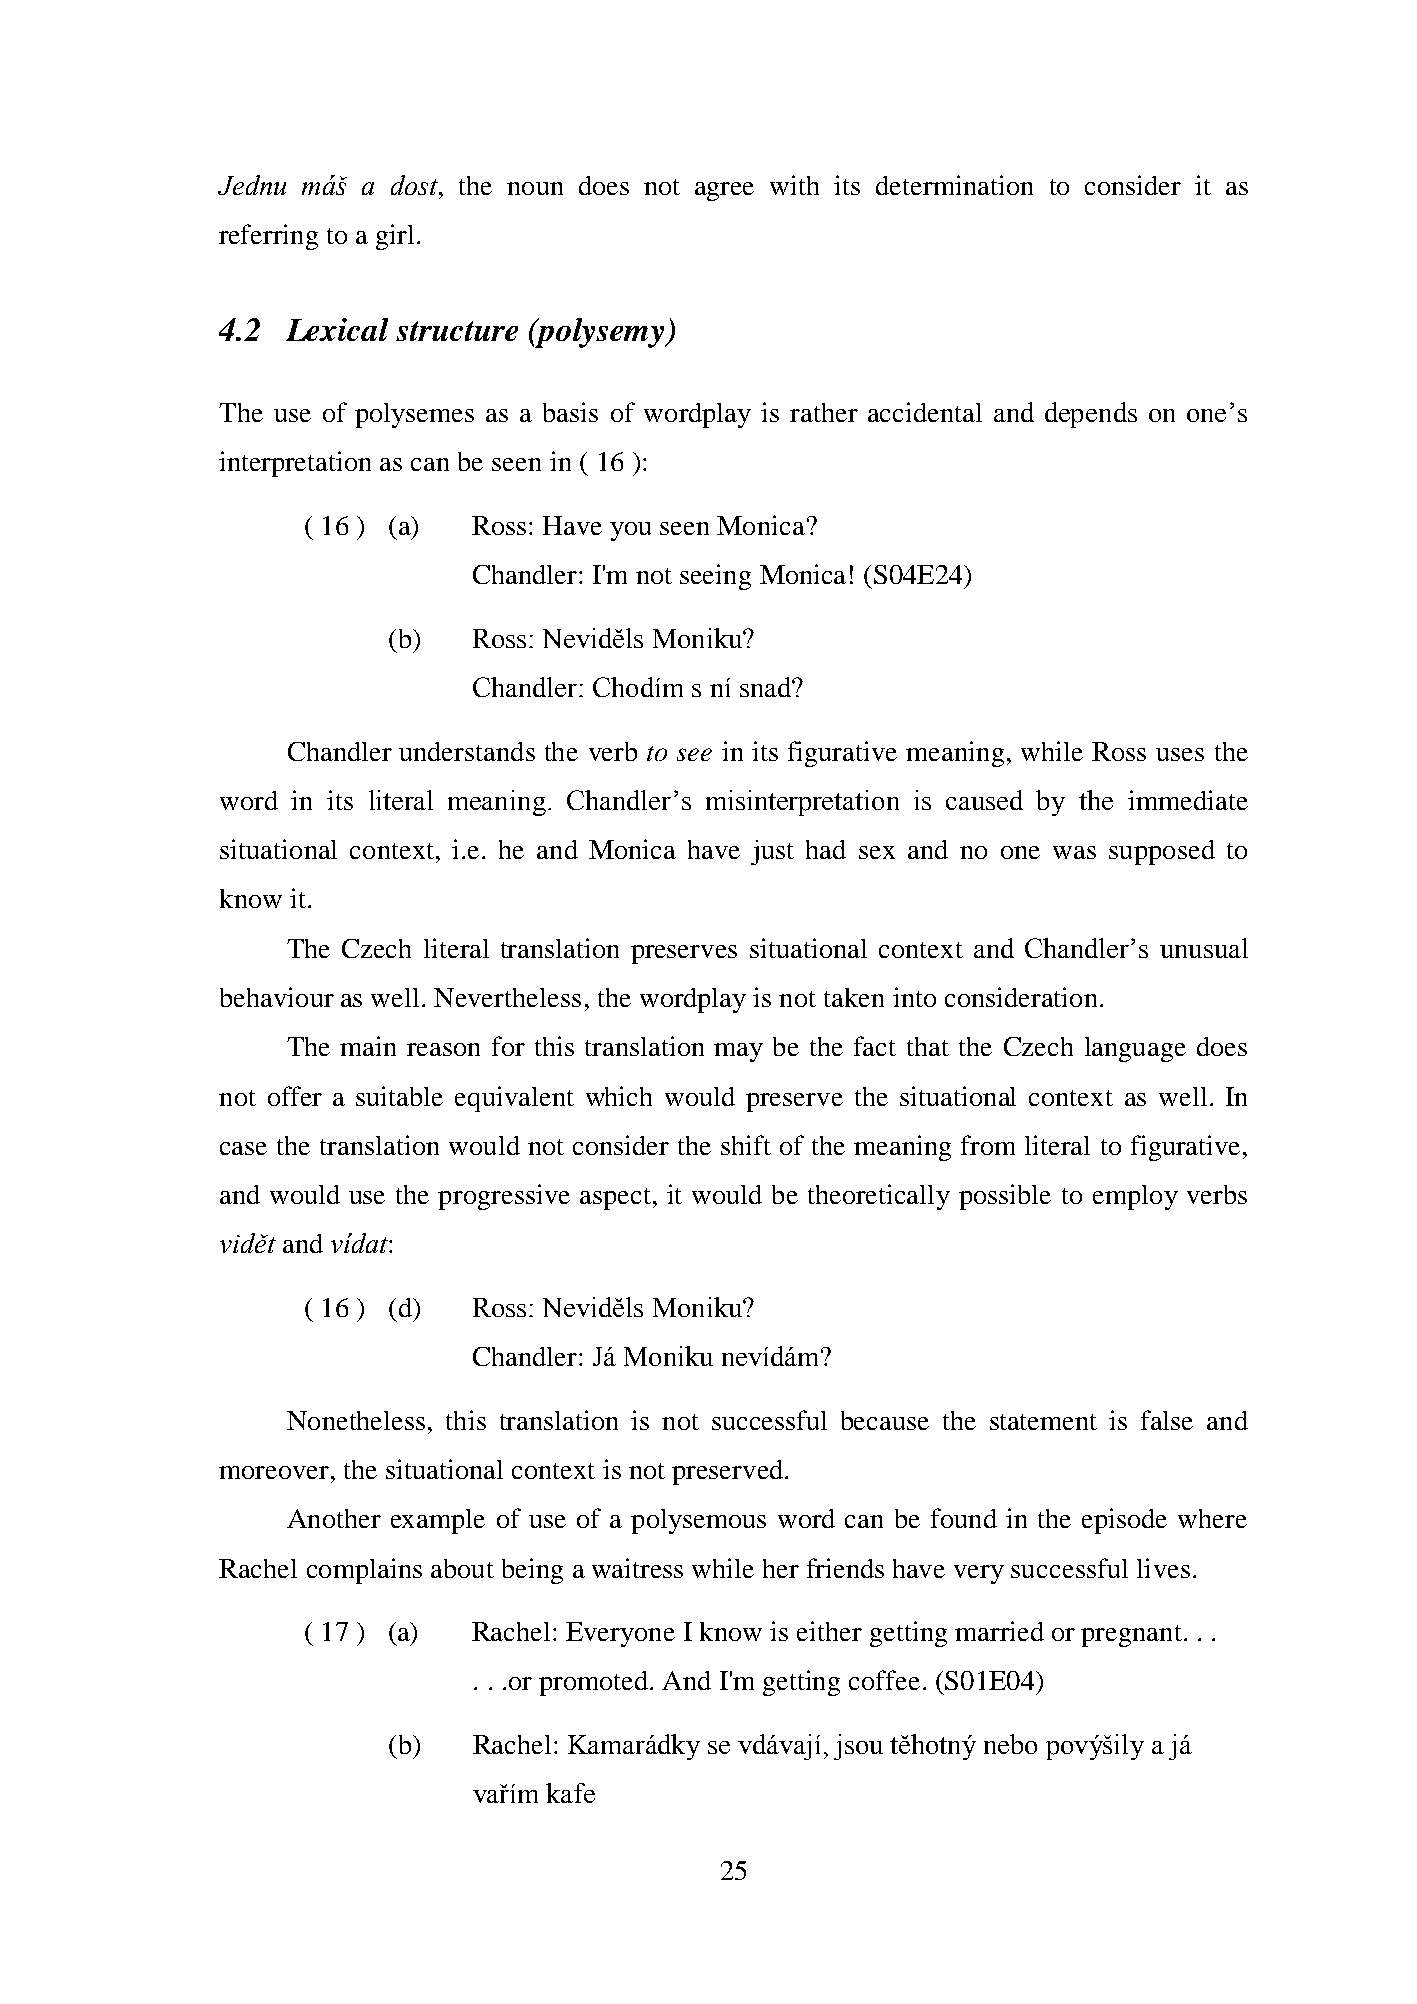 The image size is (1417, 2004). I want to click on may, so click(738, 1052).
